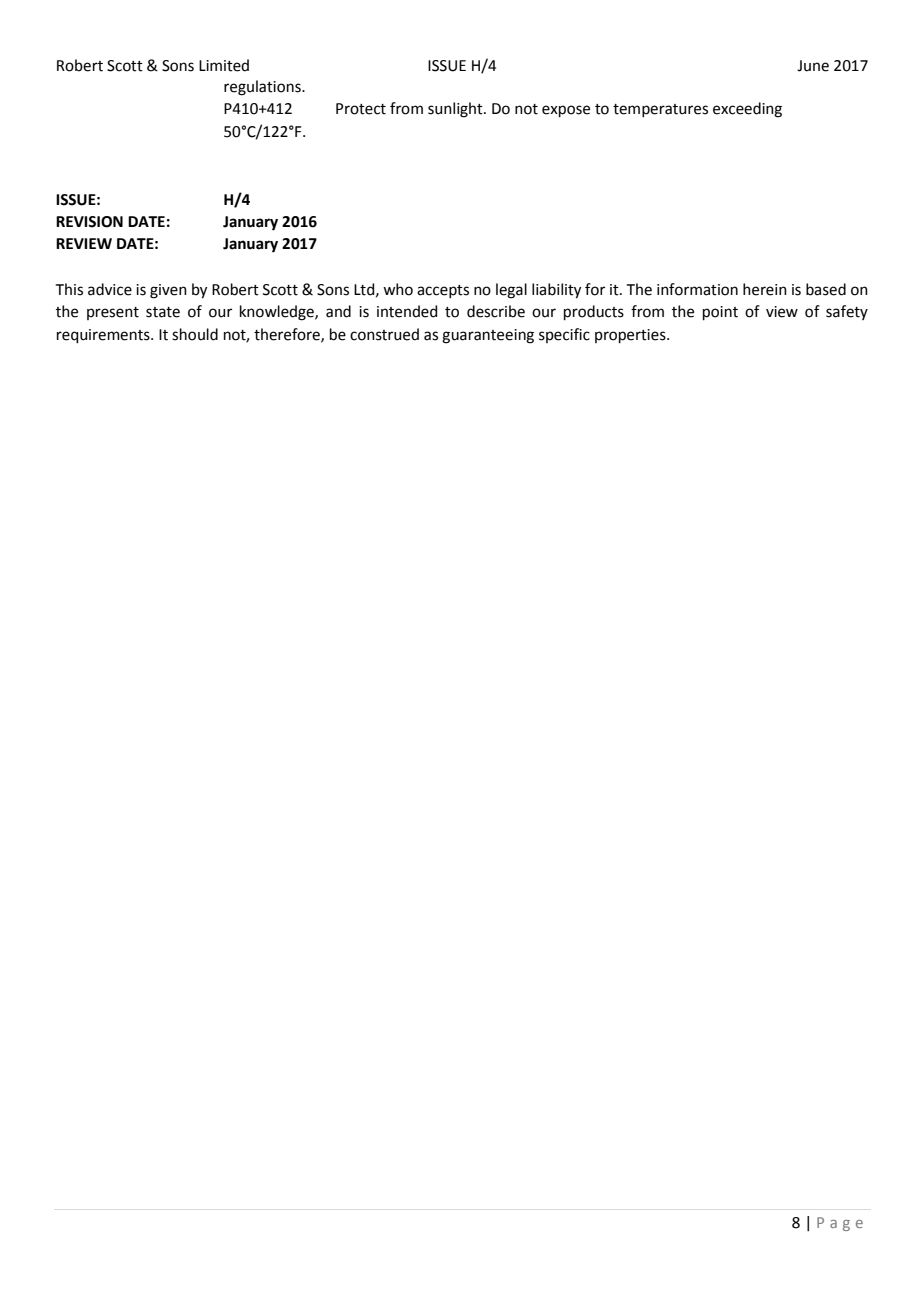 This screenshot has width=924, height=1308. I want to click on Limited, so click(224, 65).
